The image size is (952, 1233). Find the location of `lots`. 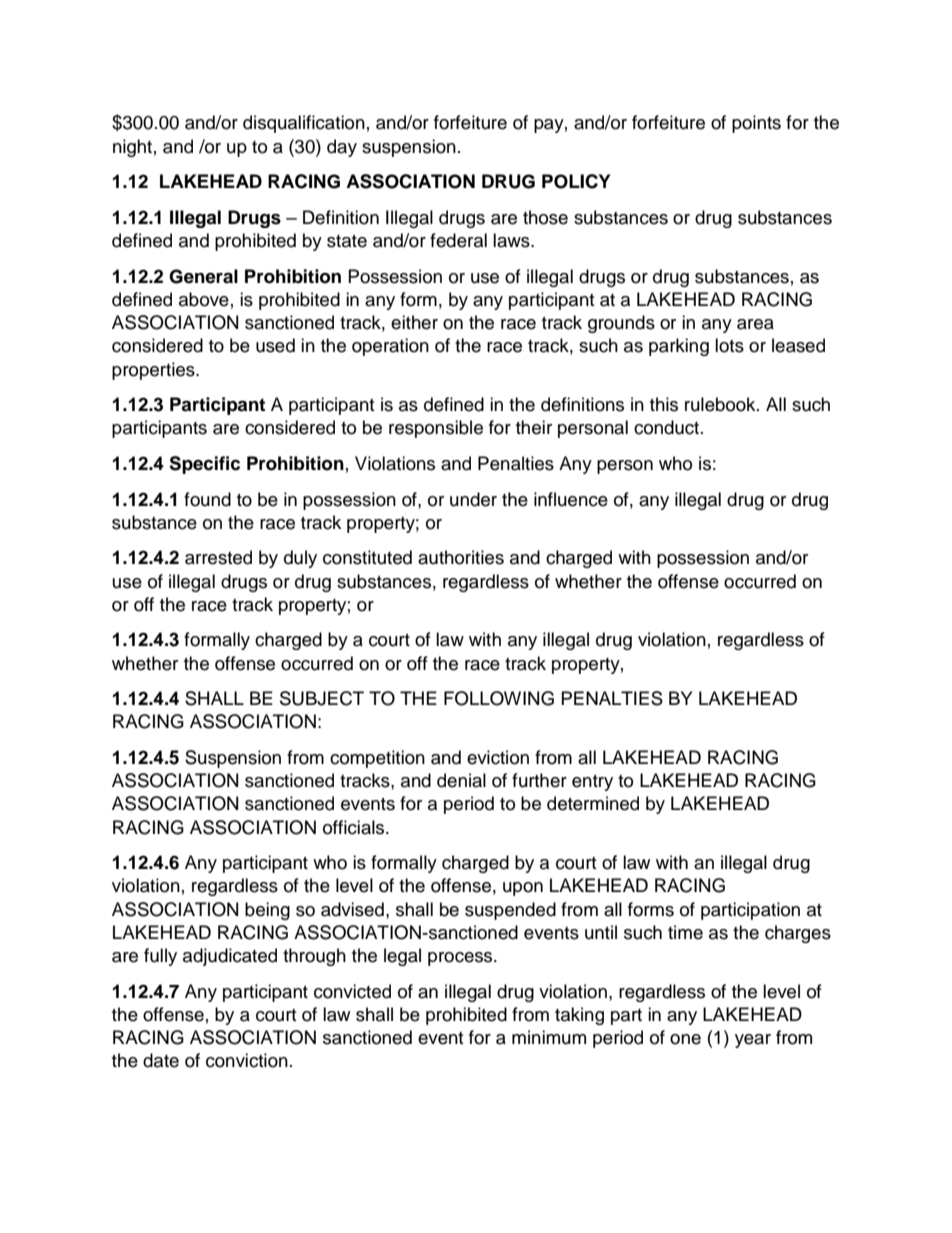

lots is located at coordinates (729, 345).
